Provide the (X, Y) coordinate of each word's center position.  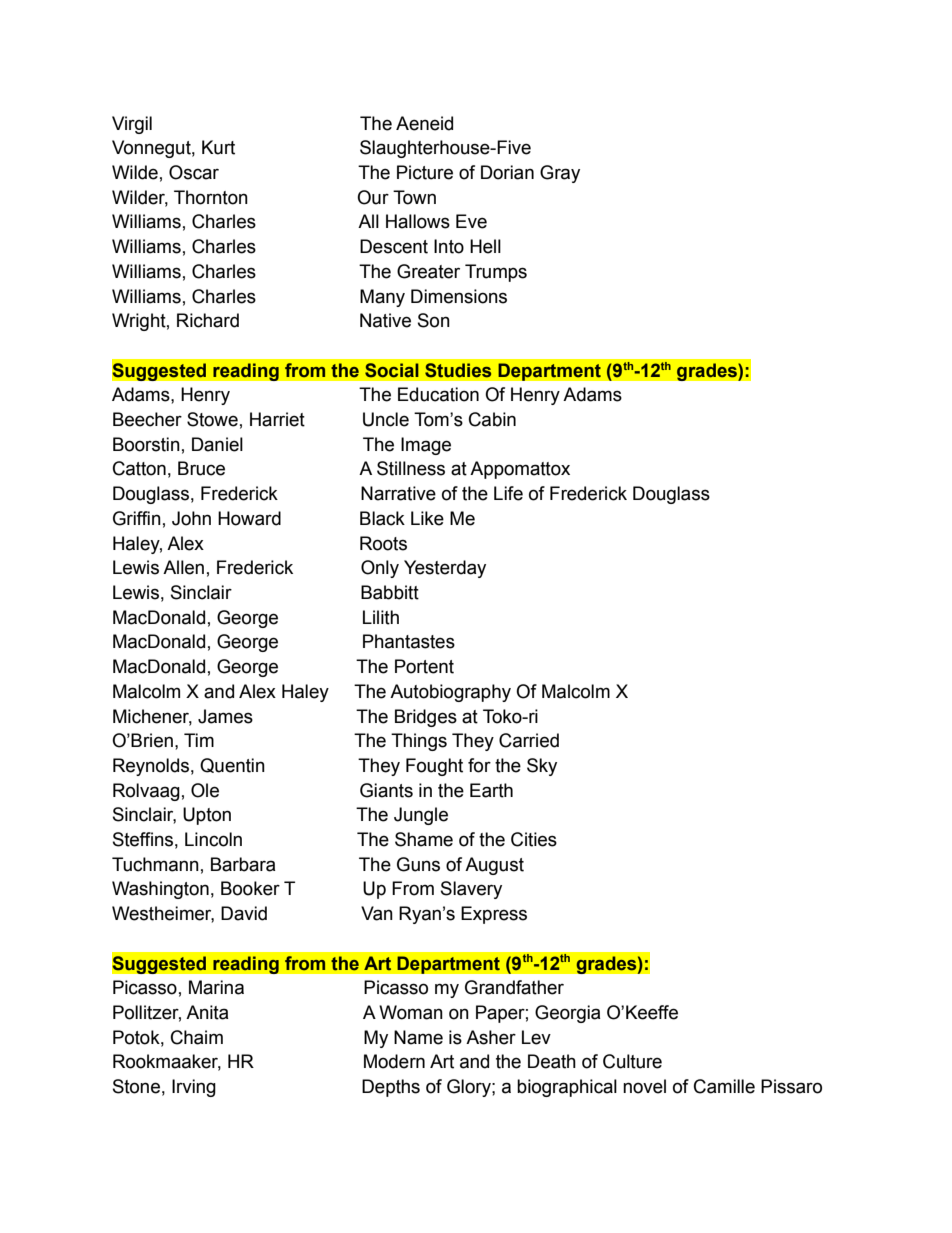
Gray (560, 174)
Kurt (218, 147)
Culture (632, 1061)
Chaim (197, 1037)
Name (418, 1037)
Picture (425, 172)
